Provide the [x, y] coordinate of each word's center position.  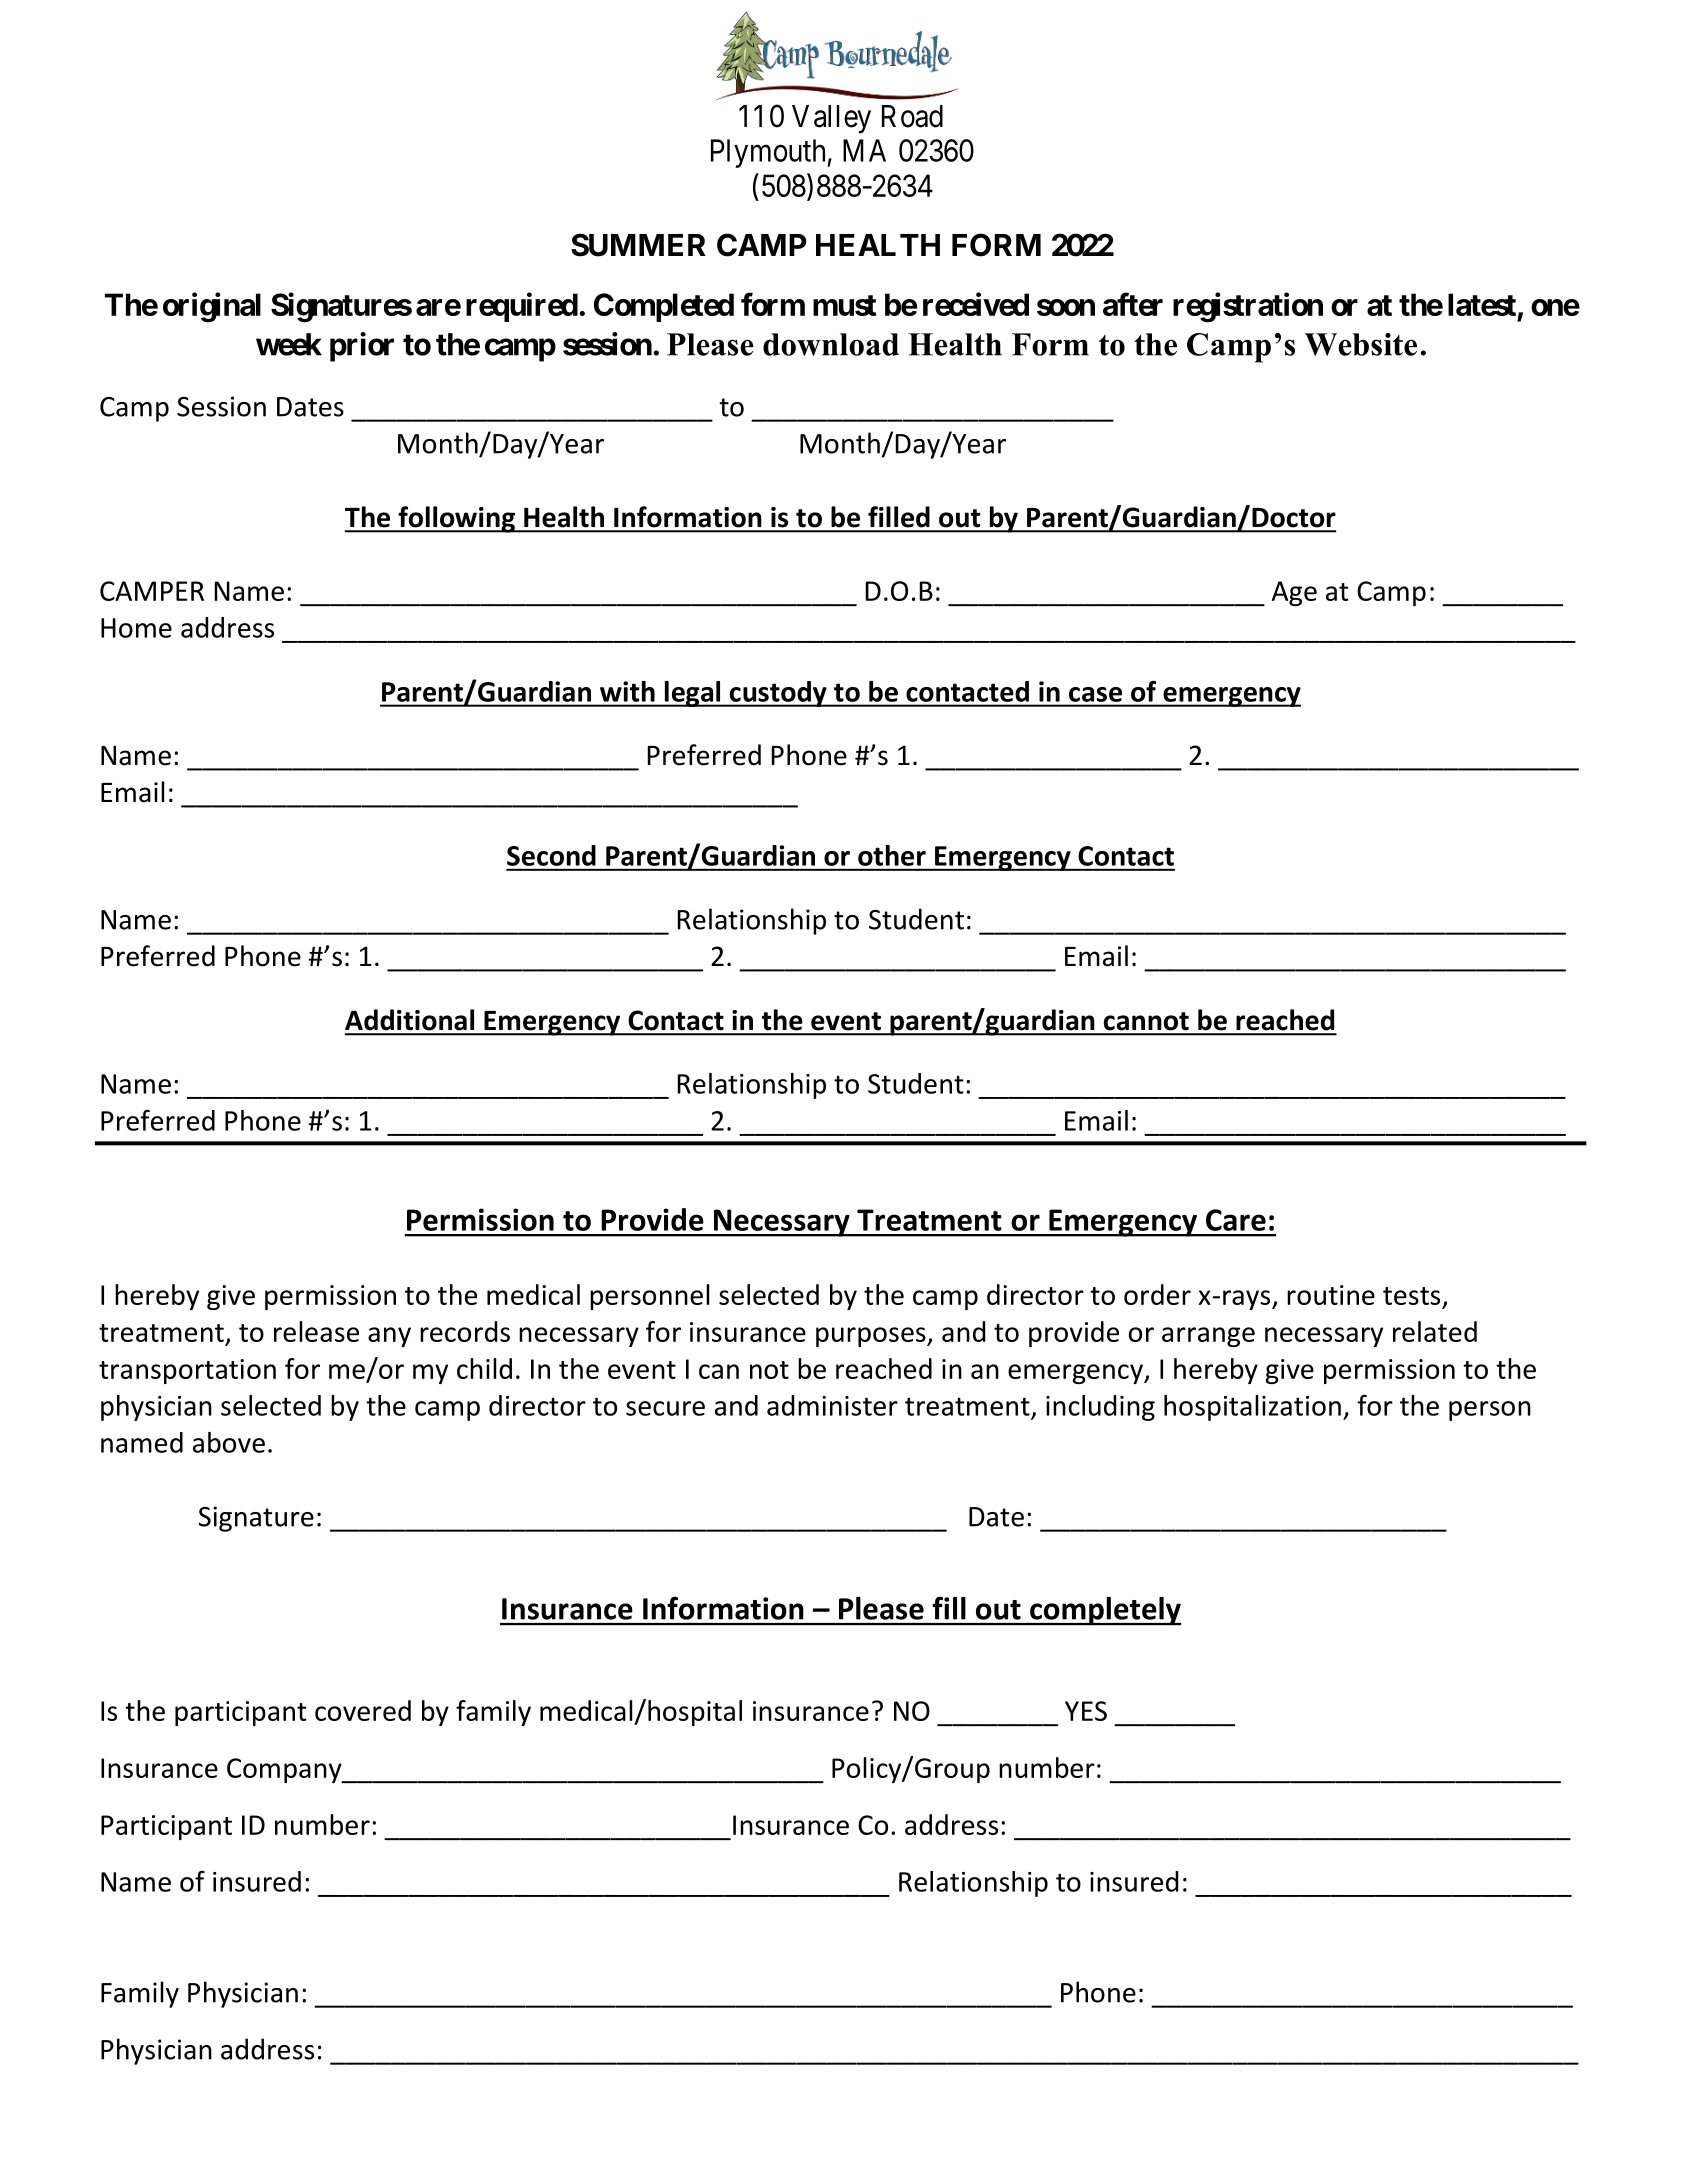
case [1095, 694]
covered [363, 1710]
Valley [831, 119]
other [892, 855]
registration [1248, 307]
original [212, 307]
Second [551, 855]
